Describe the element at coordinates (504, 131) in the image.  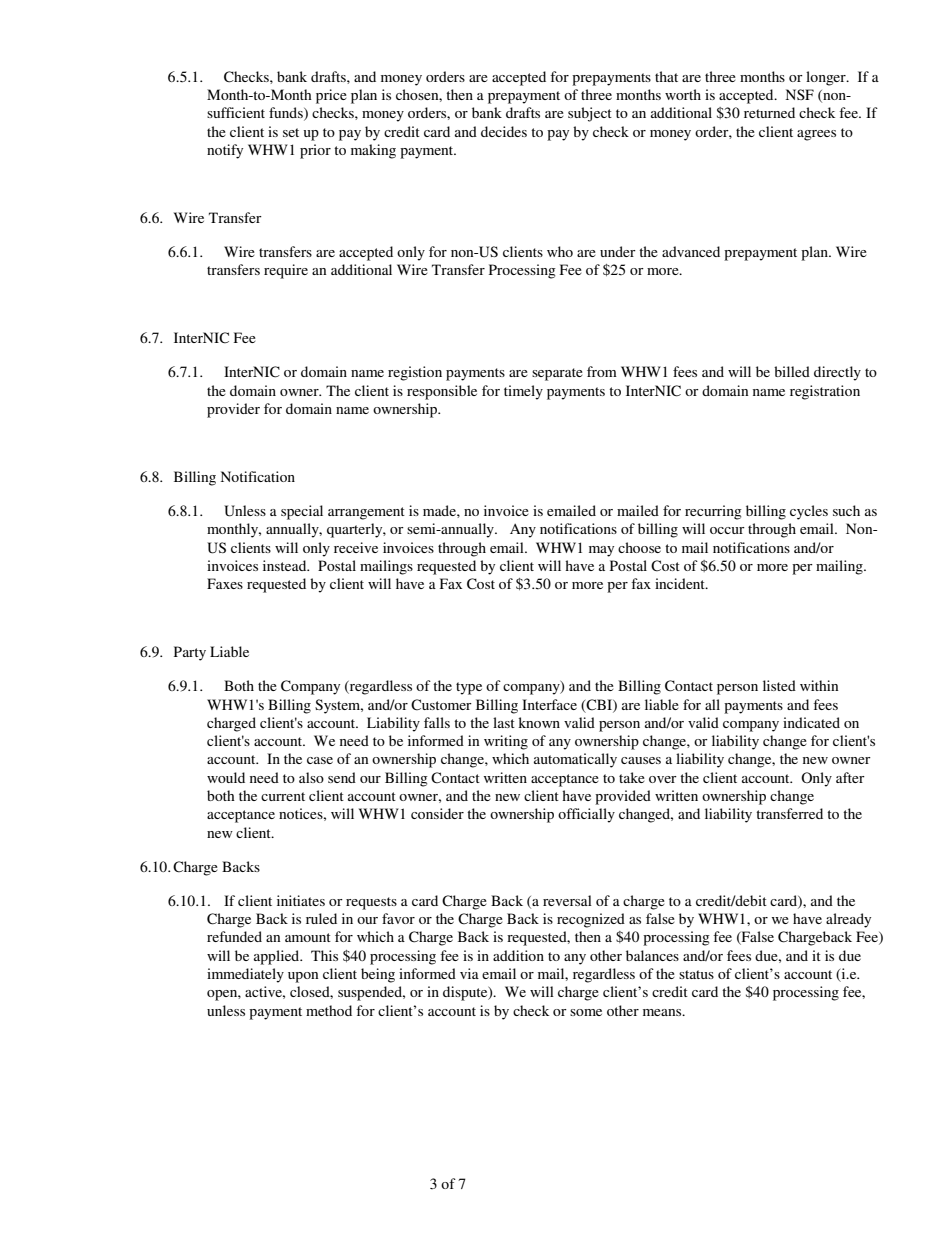
I see `decides` at that location.
